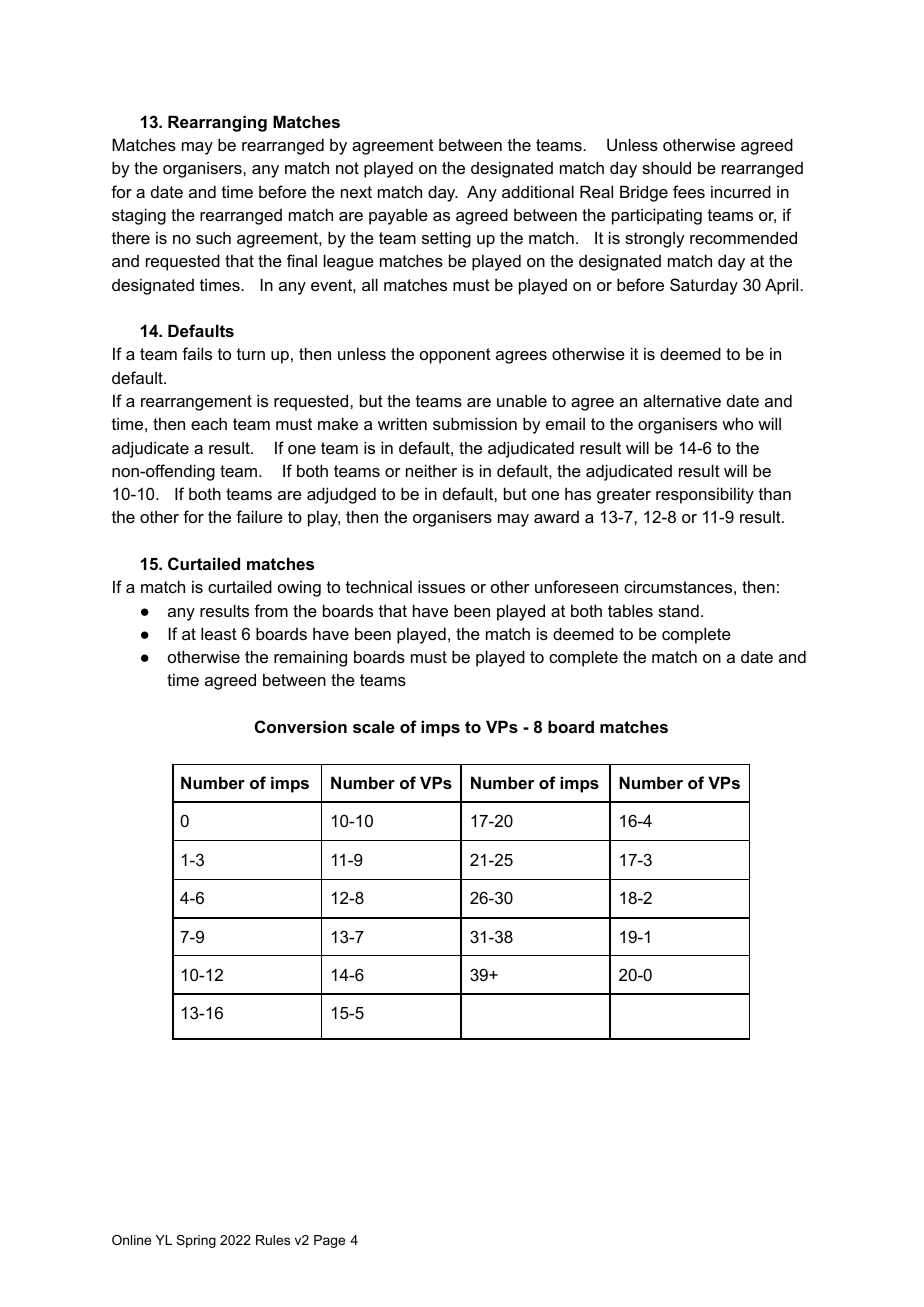 The image size is (924, 1307). What do you see at coordinates (538, 191) in the image?
I see `additional` at bounding box center [538, 191].
